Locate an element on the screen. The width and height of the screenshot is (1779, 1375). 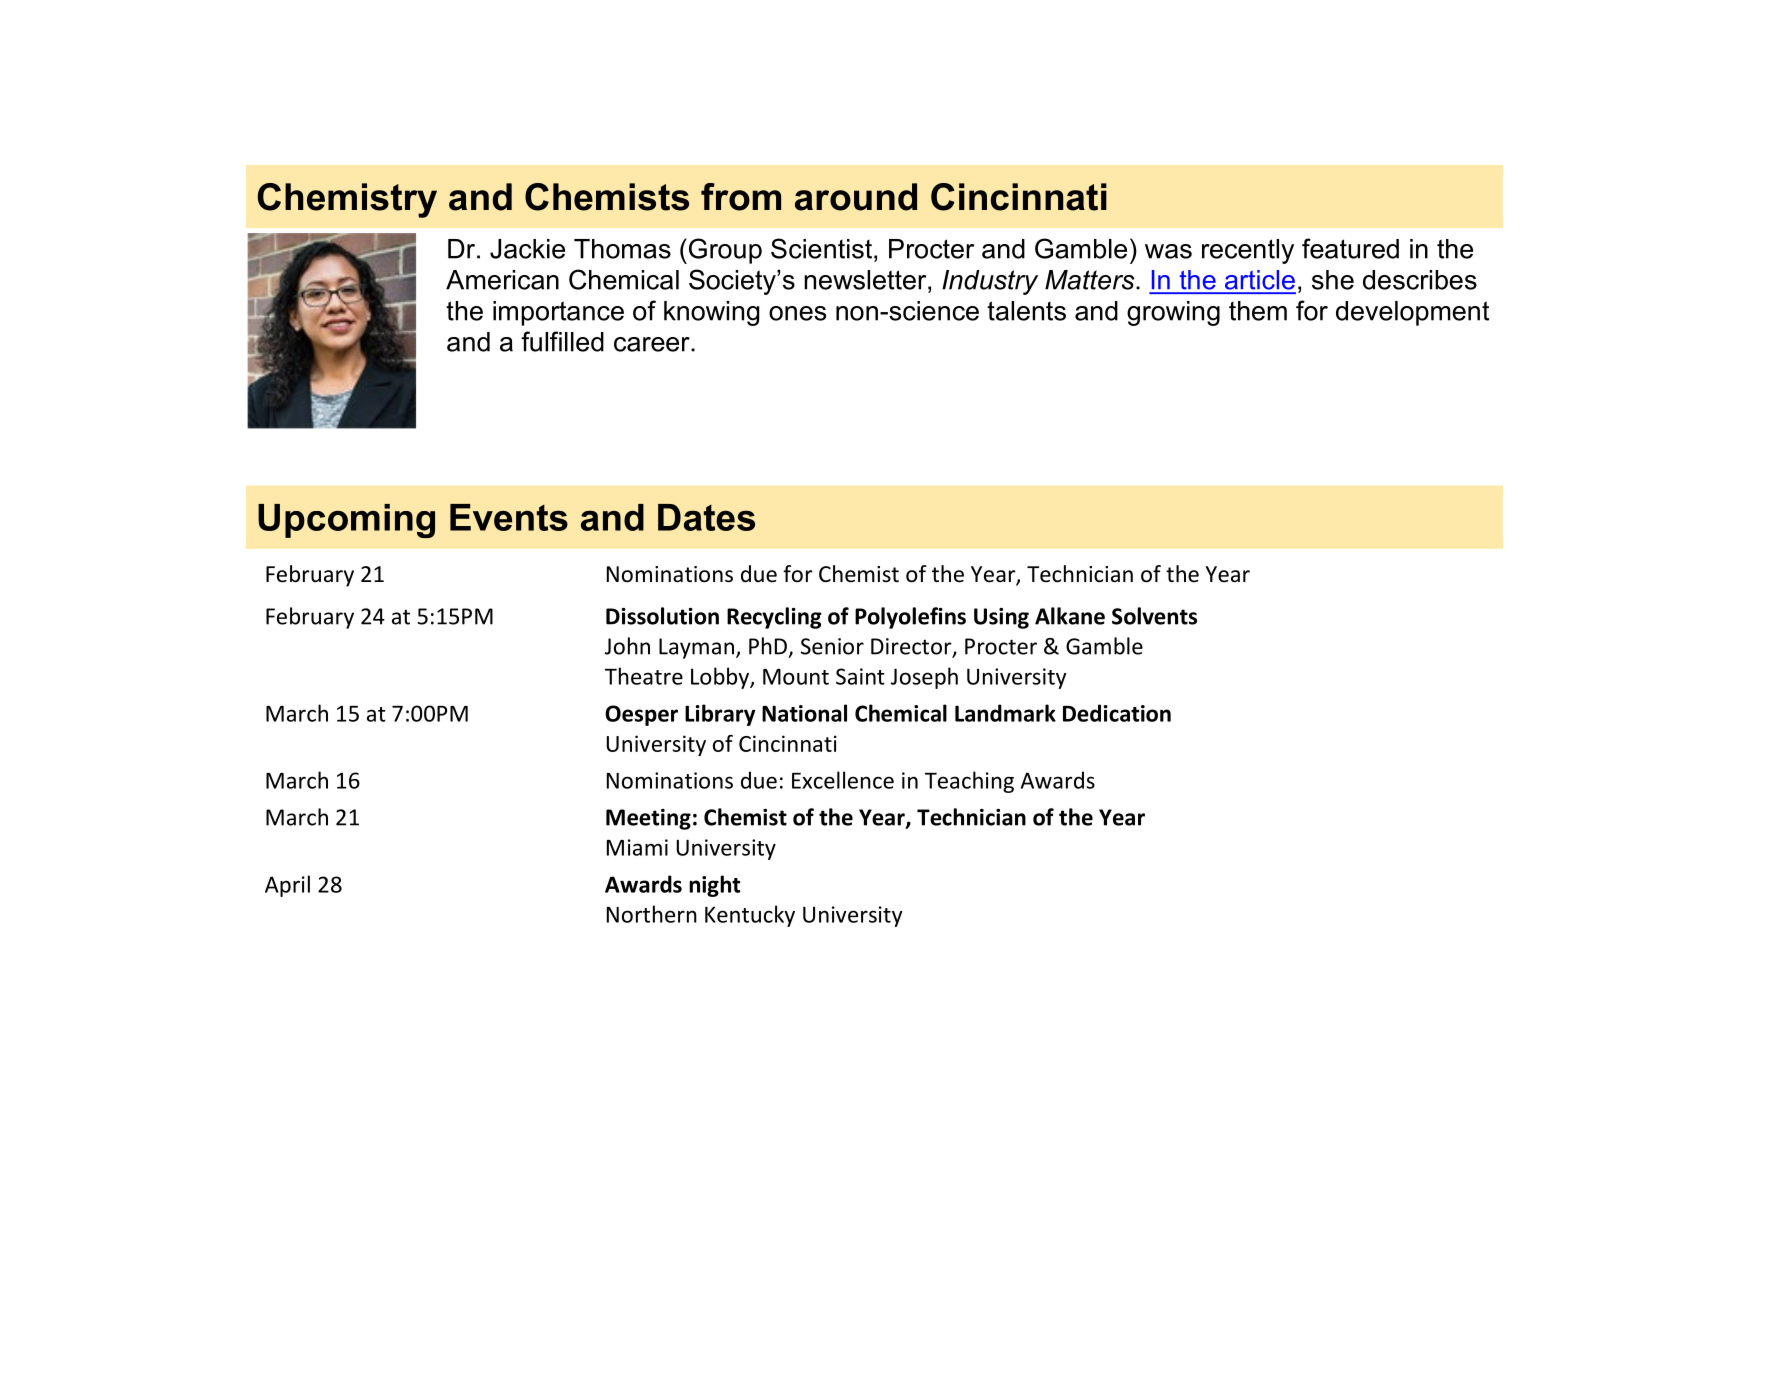
fulfilled is located at coordinates (562, 341).
